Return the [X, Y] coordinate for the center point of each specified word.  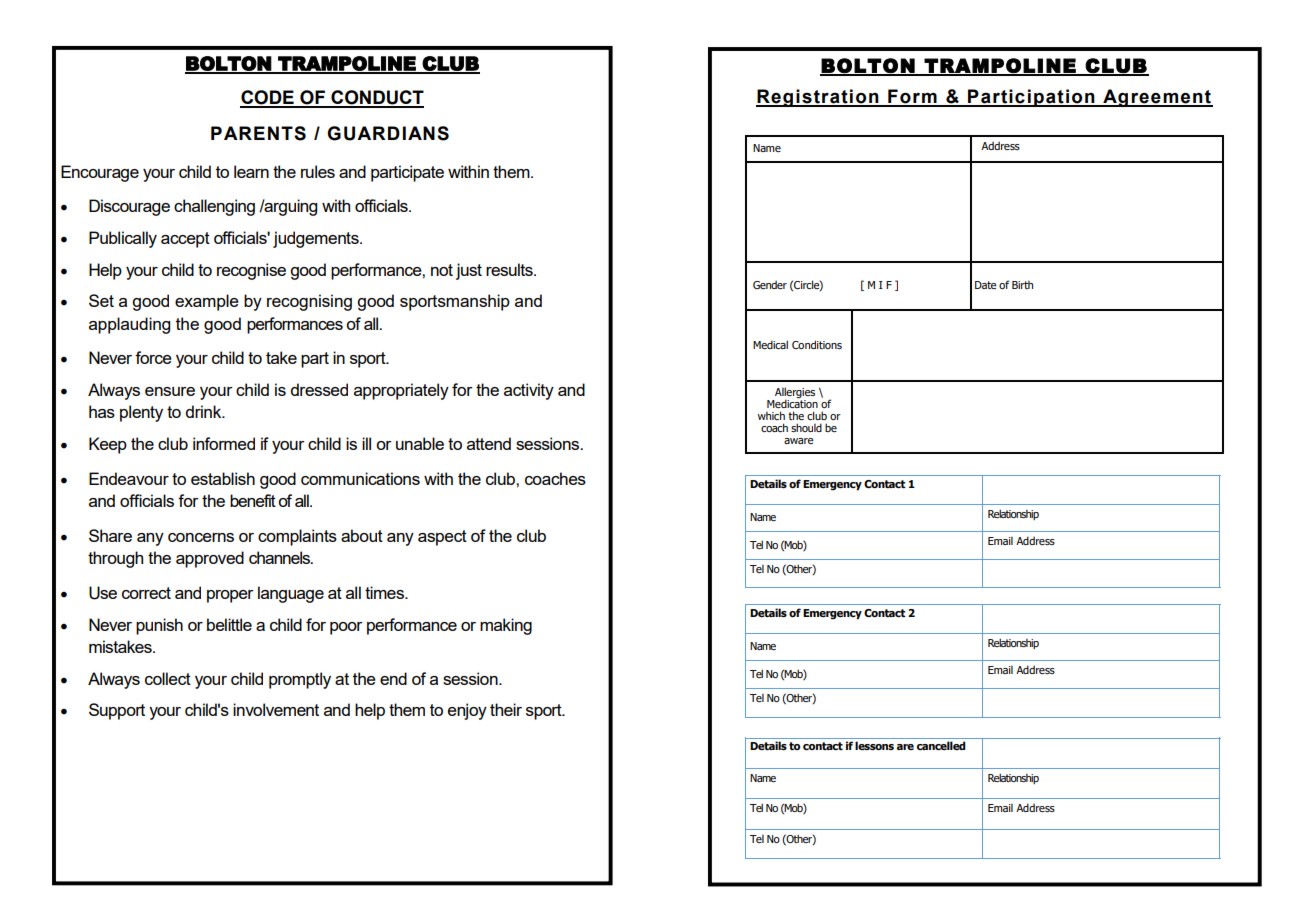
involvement [276, 709]
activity [529, 391]
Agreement [1157, 98]
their [506, 709]
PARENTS [258, 133]
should [806, 427]
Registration [818, 98]
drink [205, 411]
